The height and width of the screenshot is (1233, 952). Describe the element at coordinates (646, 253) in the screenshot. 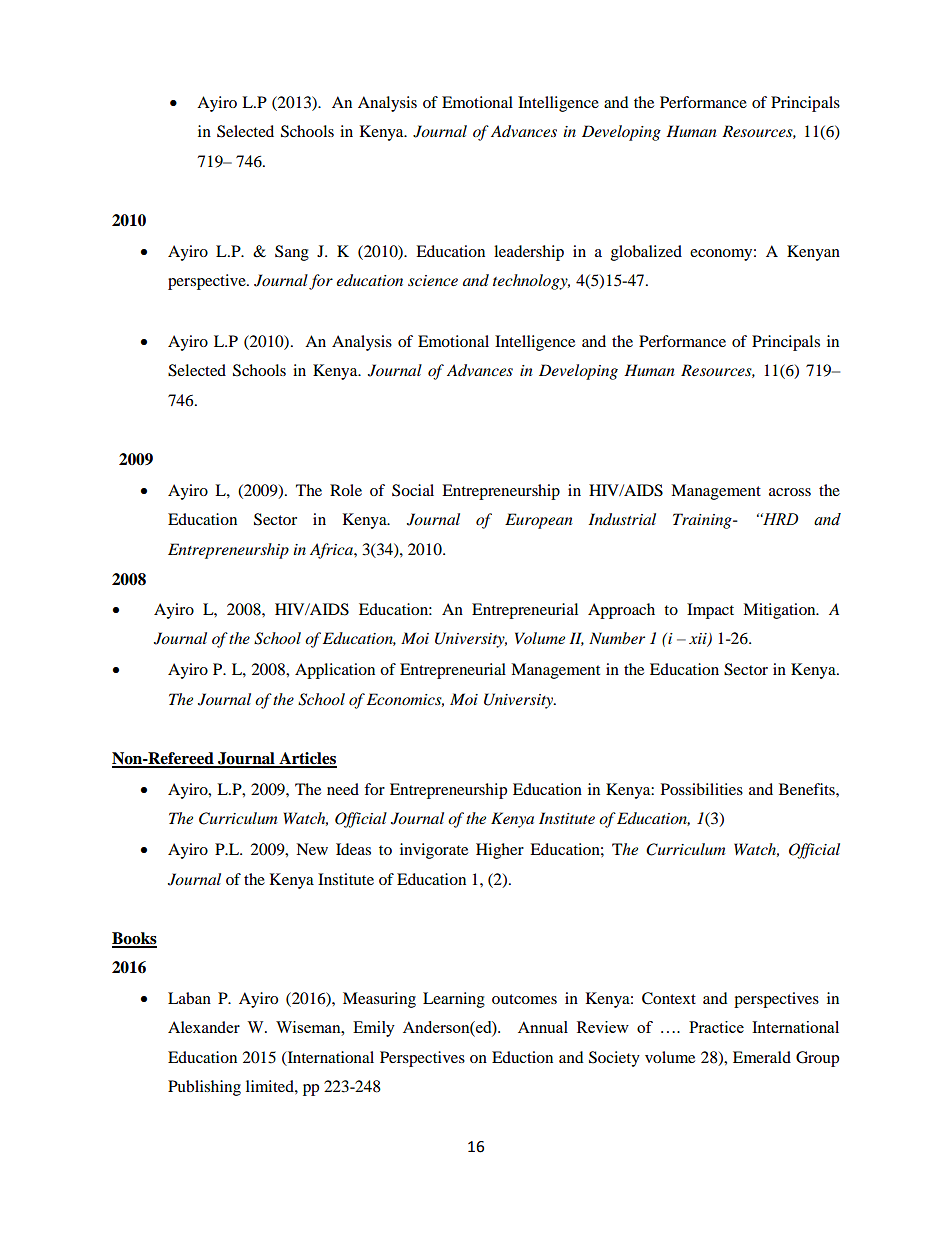

I see `globalized` at that location.
